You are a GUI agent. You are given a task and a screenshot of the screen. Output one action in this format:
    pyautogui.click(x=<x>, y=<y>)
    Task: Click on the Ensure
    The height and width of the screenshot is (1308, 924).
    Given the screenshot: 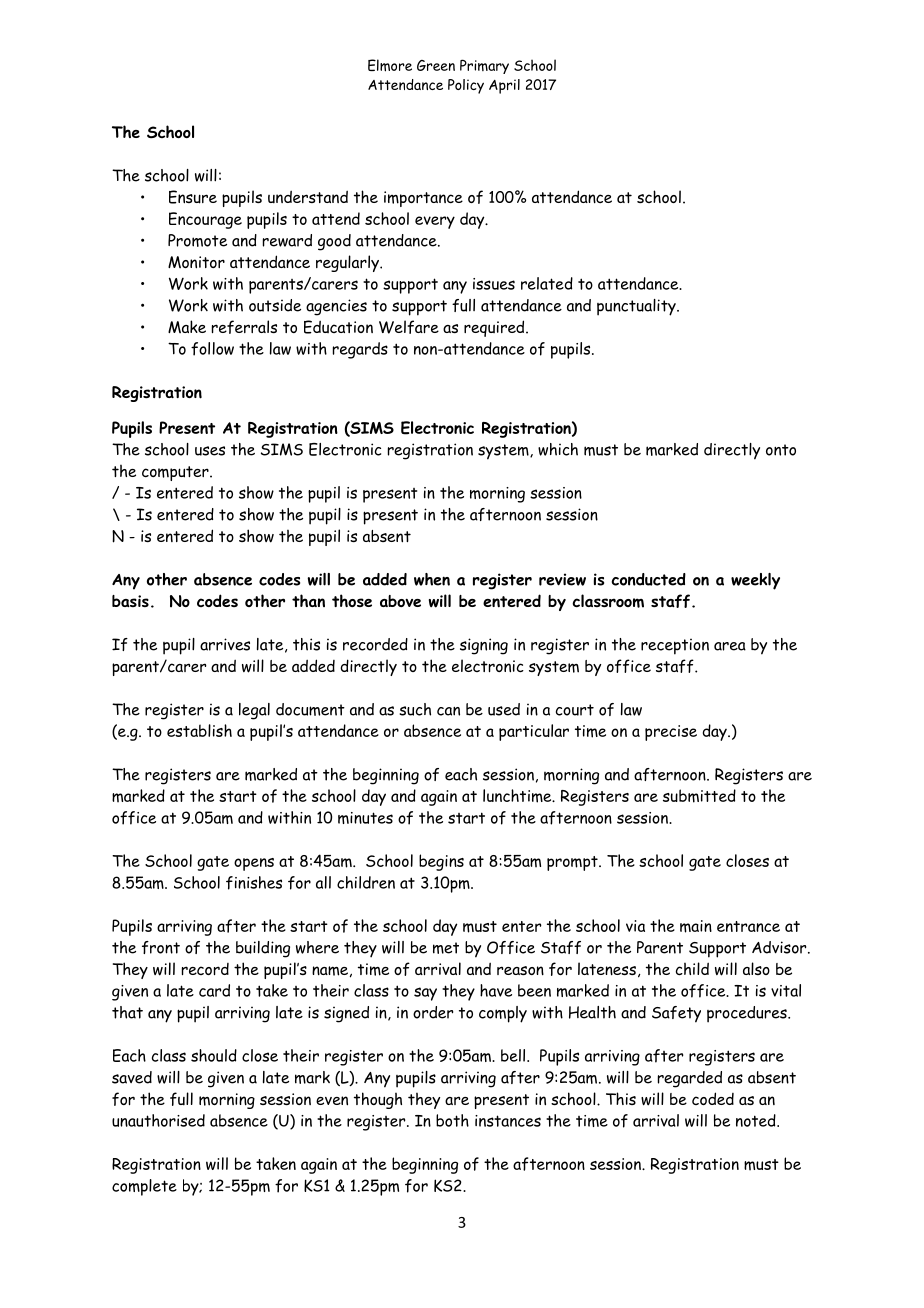 What is the action you would take?
    pyautogui.click(x=193, y=197)
